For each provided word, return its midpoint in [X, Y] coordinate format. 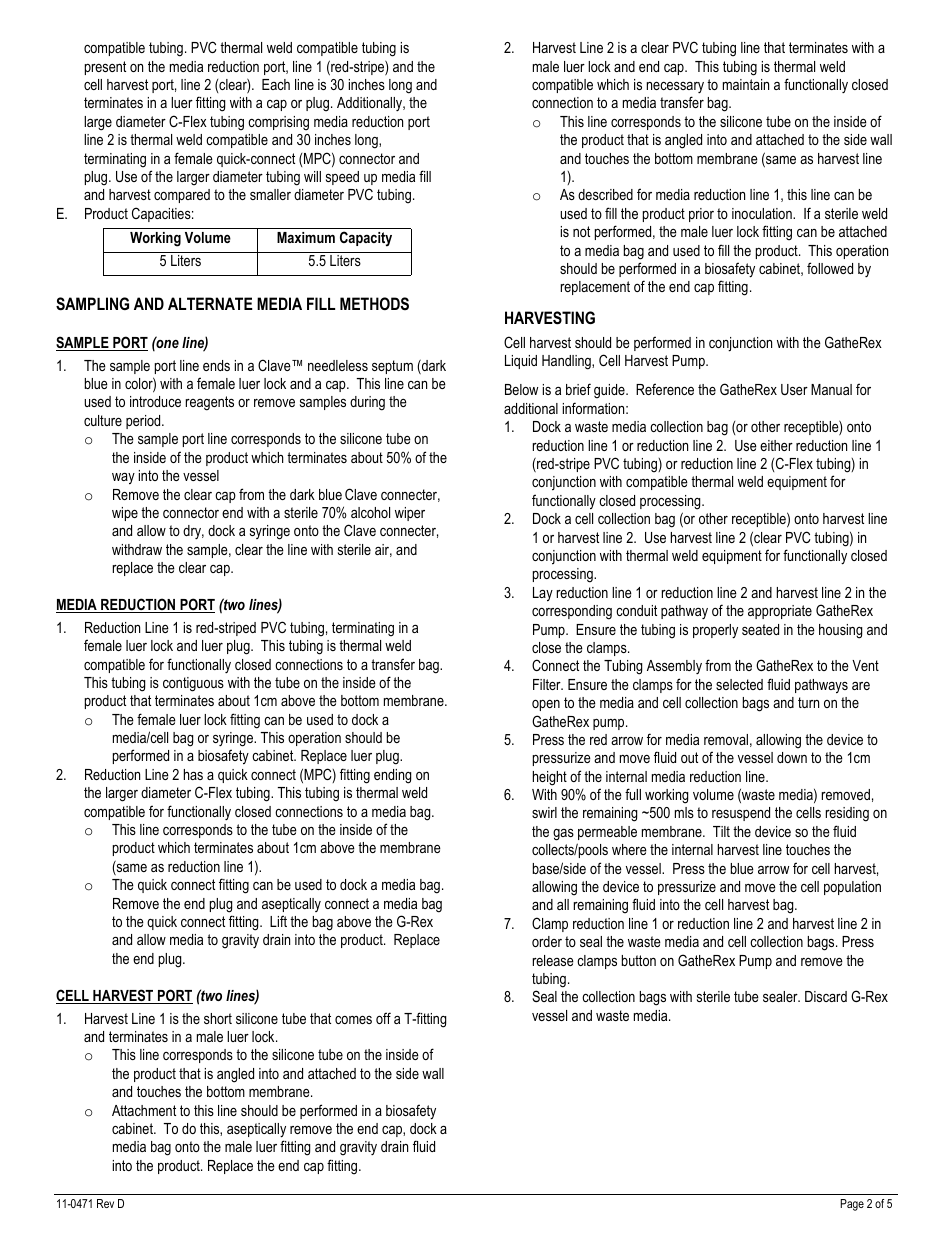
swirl [544, 812]
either [776, 445]
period [144, 422]
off [383, 1018]
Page [852, 1205]
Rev [105, 1203]
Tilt [721, 831]
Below [521, 389]
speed [342, 178]
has [193, 774]
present [105, 68]
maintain [746, 84]
